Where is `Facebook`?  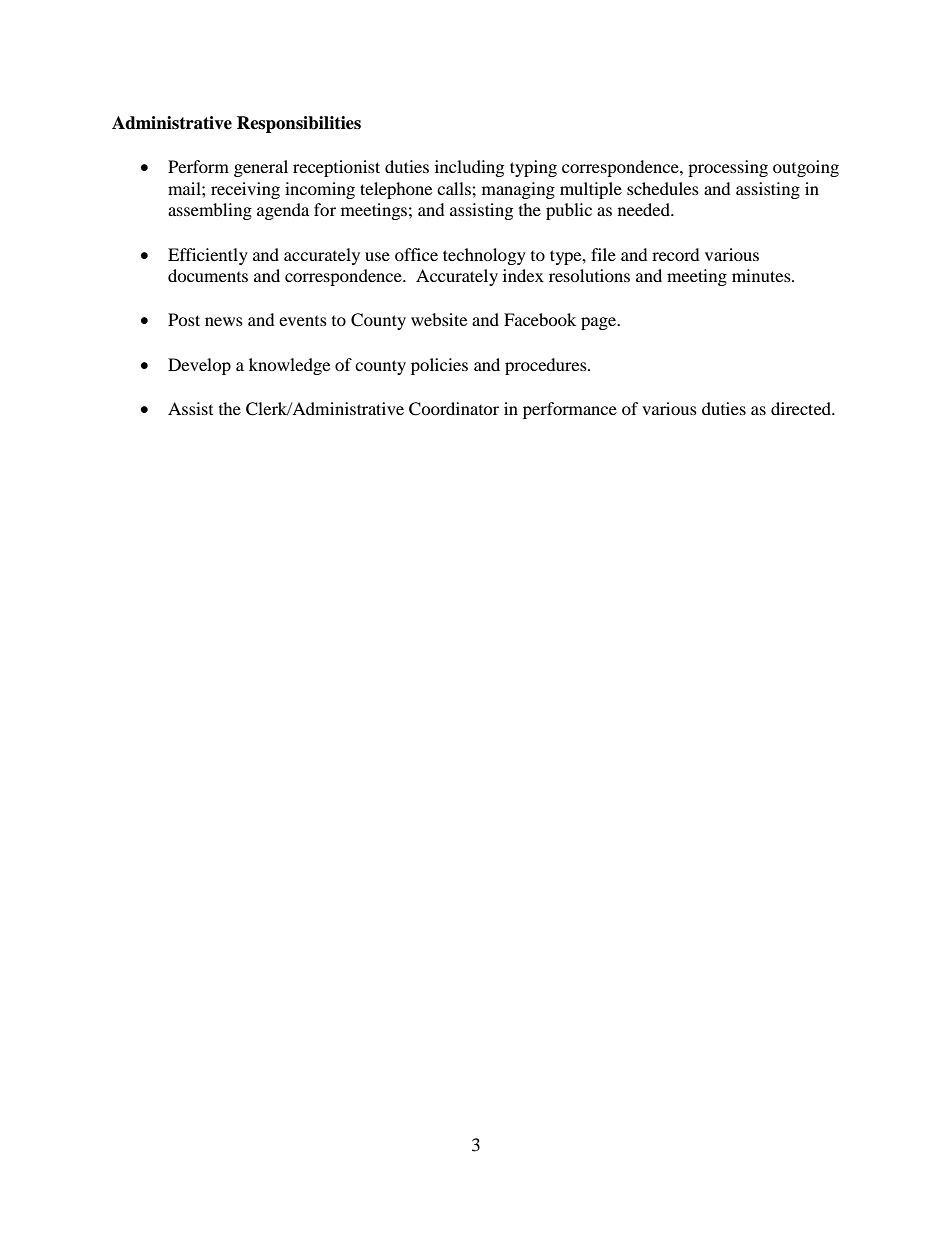
Facebook is located at coordinates (540, 319).
